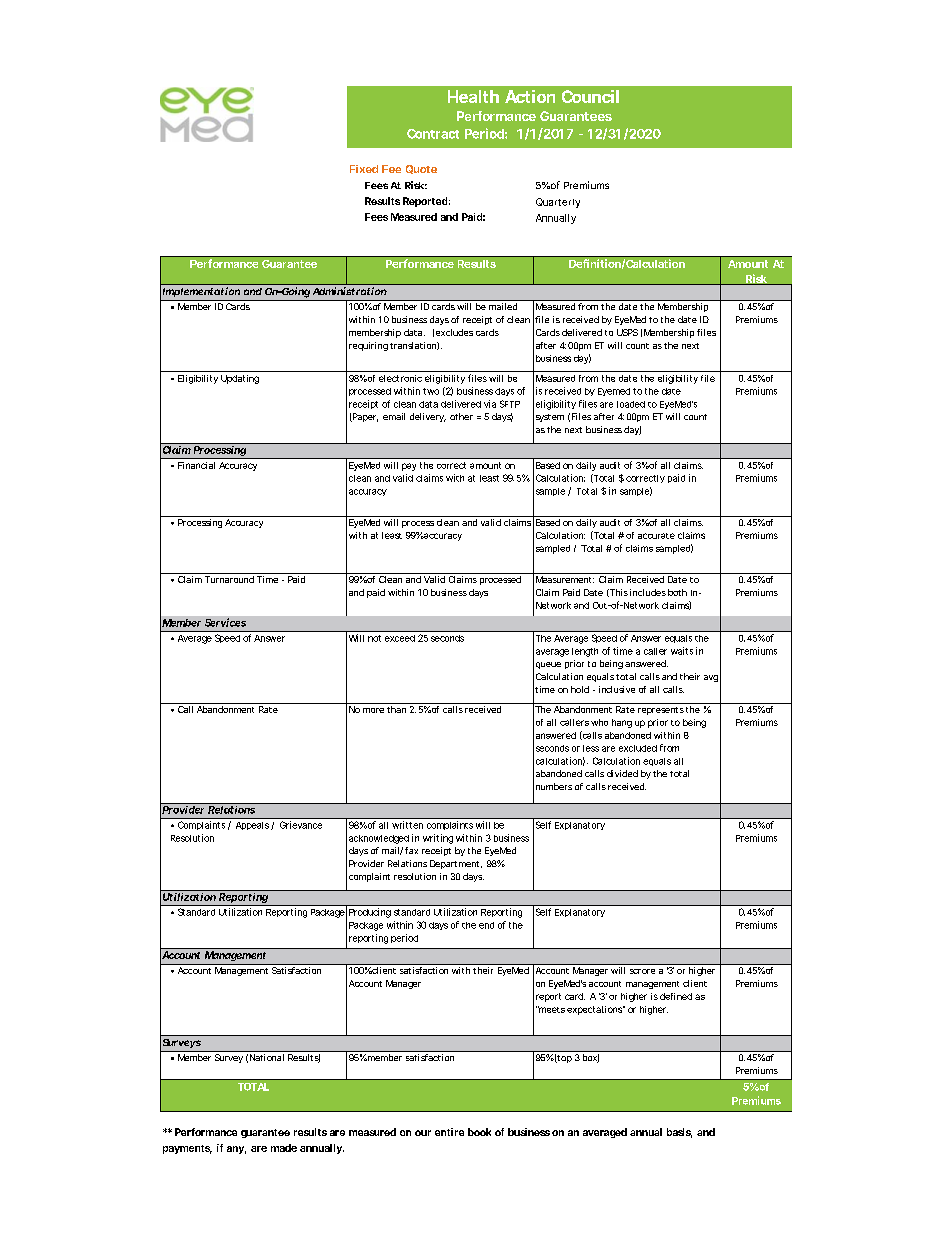 This screenshot has height=1233, width=952. I want to click on Services, so click(225, 622).
